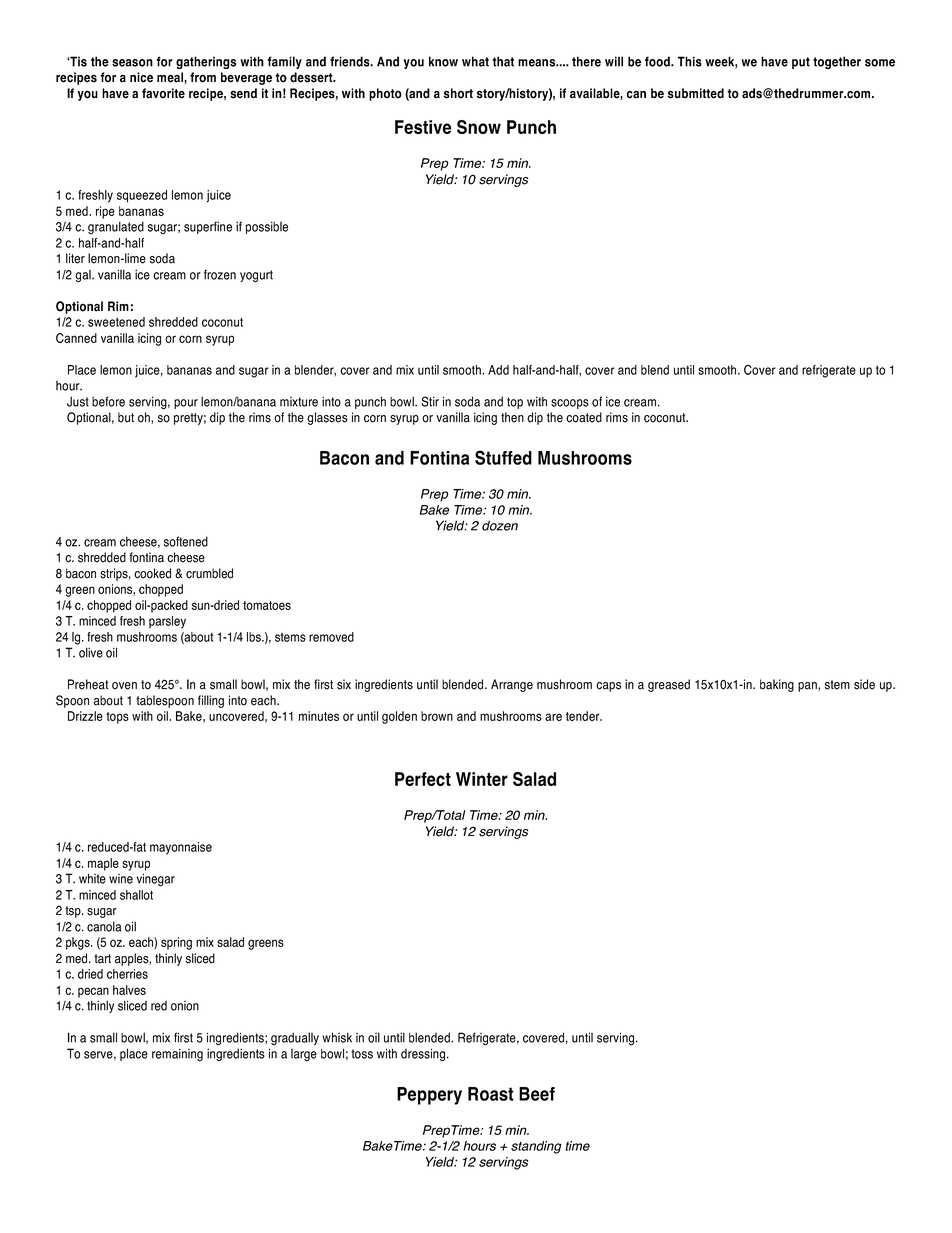 The image size is (952, 1233). I want to click on Roast, so click(491, 1094).
